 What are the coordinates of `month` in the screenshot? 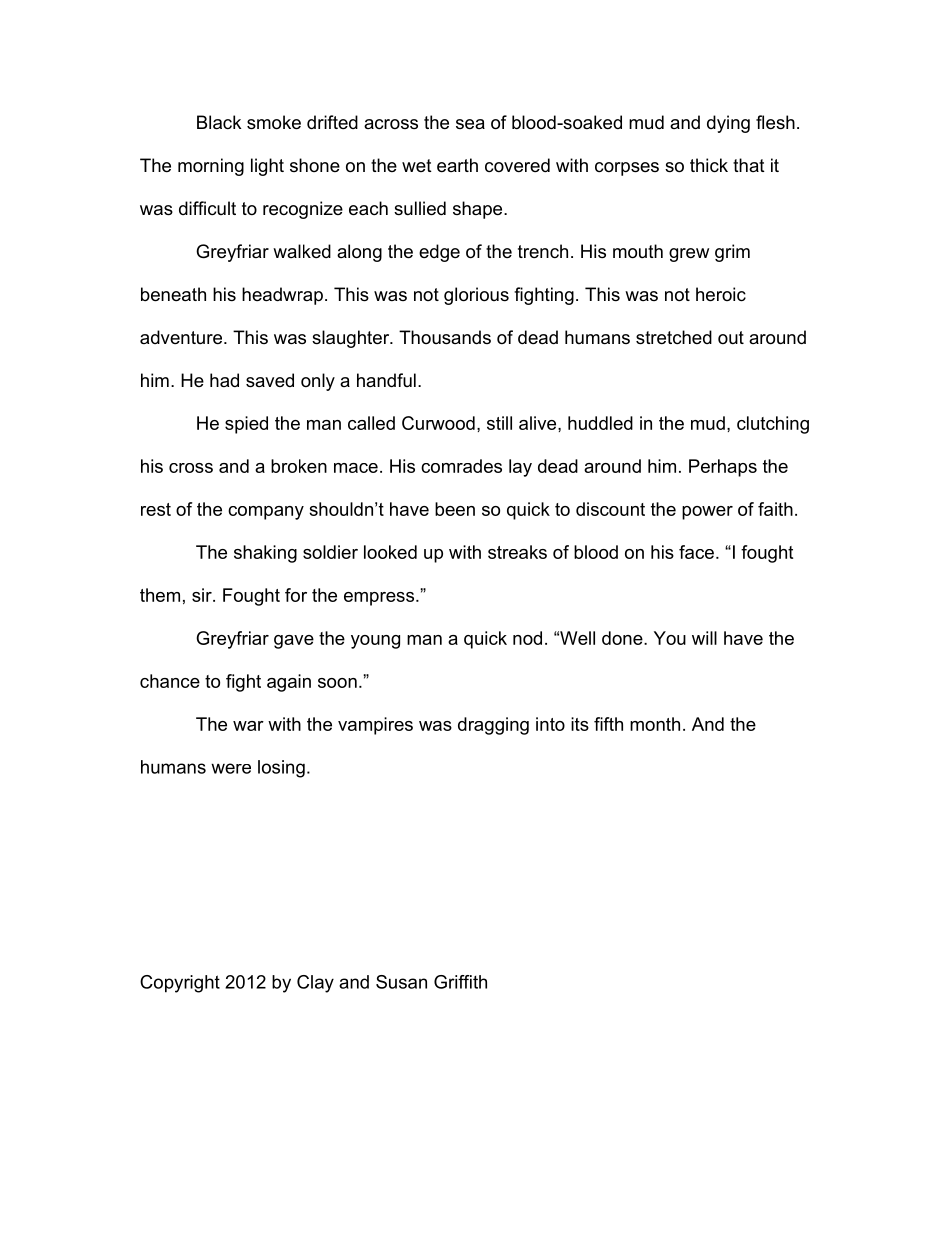 It's located at (655, 724).
